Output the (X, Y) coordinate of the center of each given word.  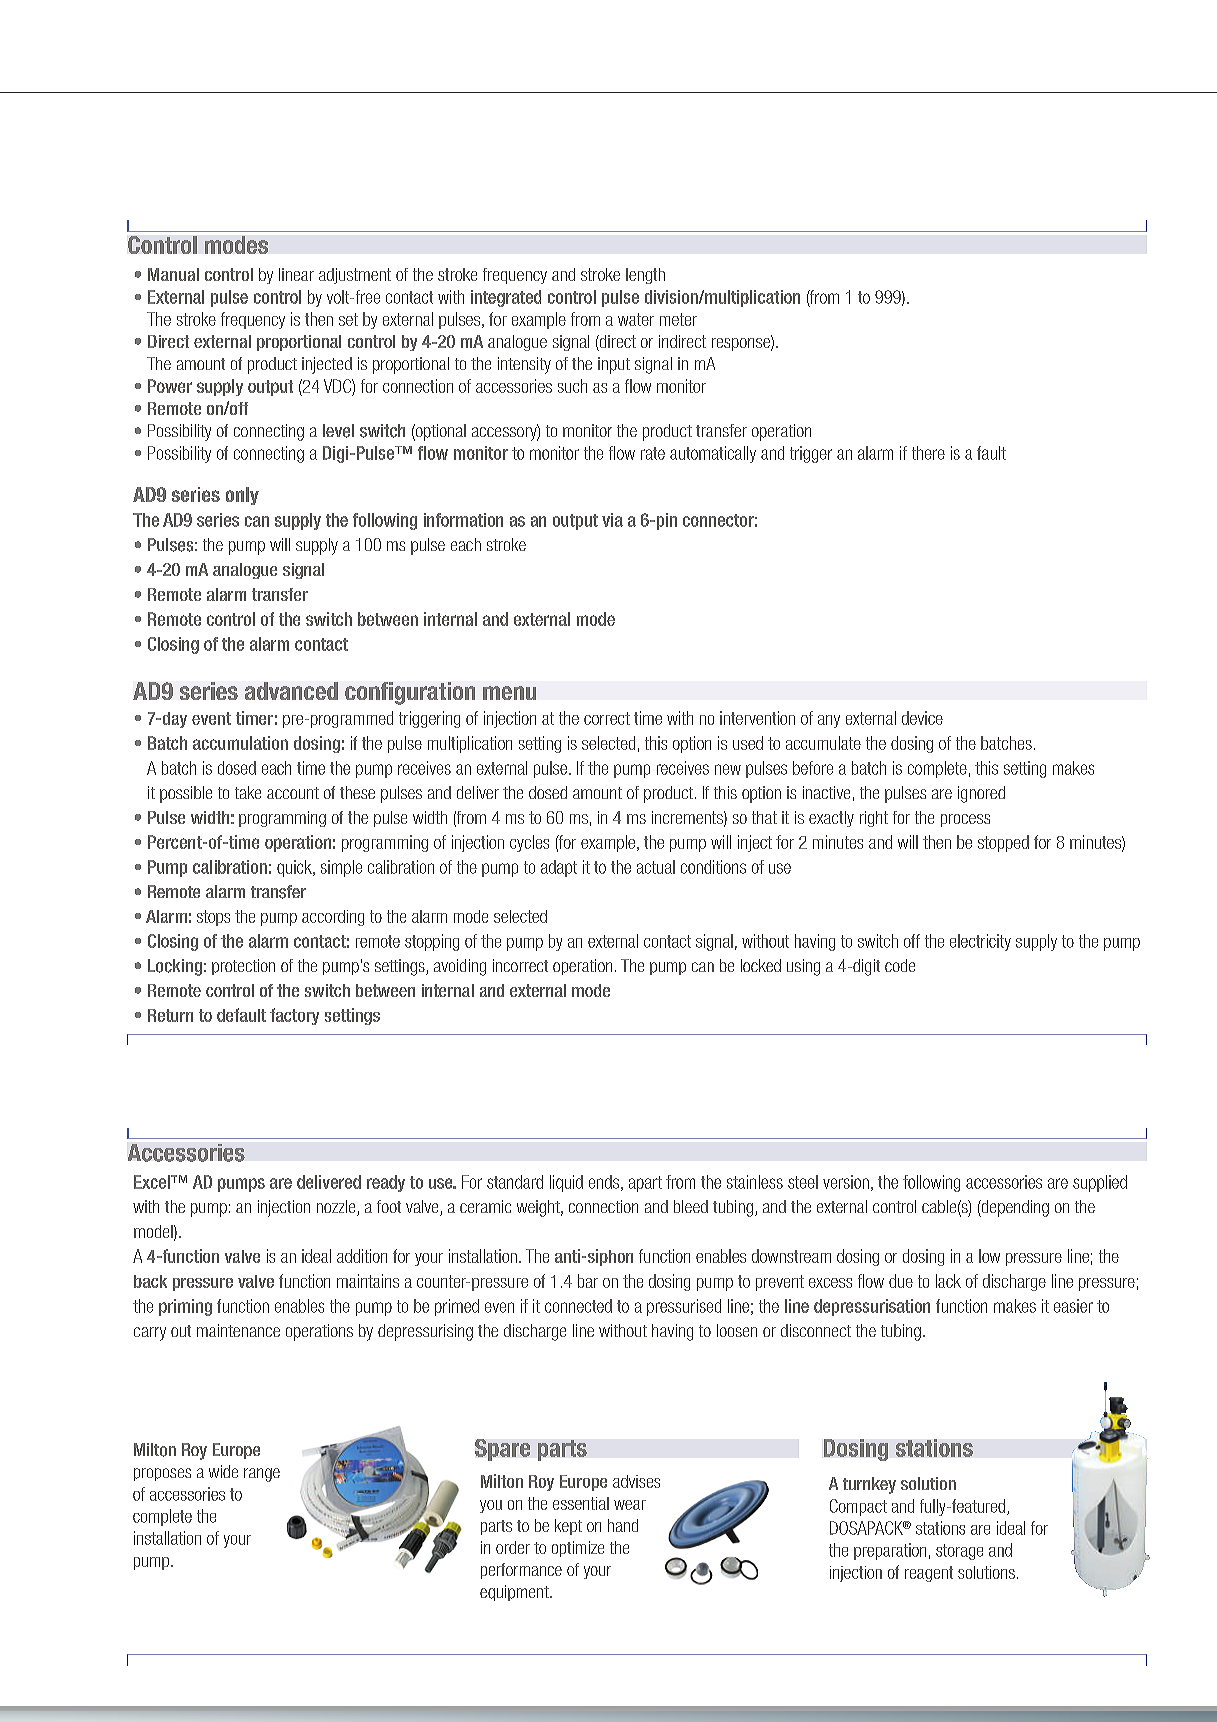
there (928, 453)
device (922, 718)
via (612, 520)
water (636, 319)
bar (588, 1281)
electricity (980, 942)
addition (362, 1256)
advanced (291, 691)
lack (948, 1281)
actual (656, 867)
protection (243, 967)
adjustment (355, 276)
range (262, 1475)
